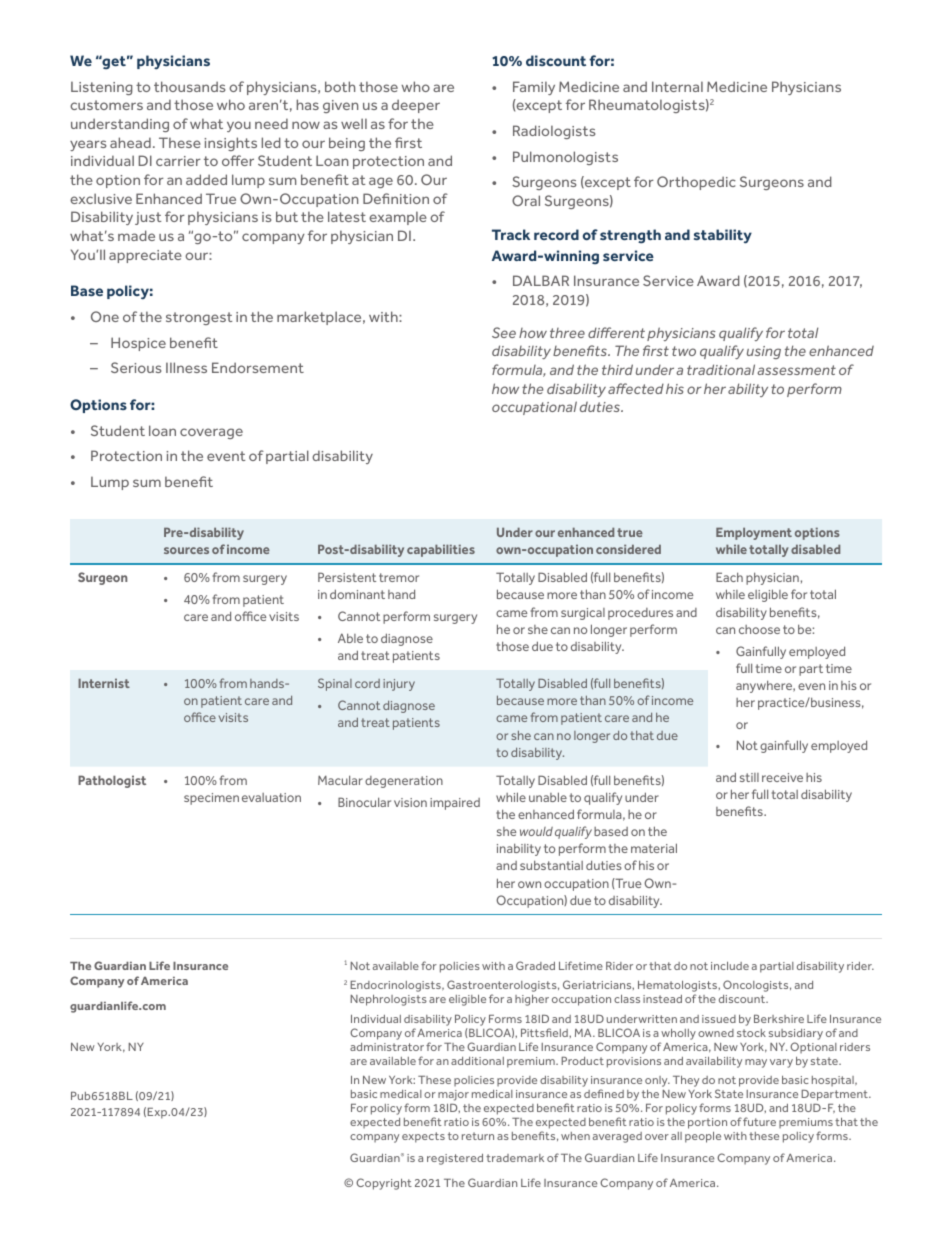 This screenshot has height=1233, width=952. Describe the element at coordinates (759, 1121) in the screenshot. I see `future` at that location.
